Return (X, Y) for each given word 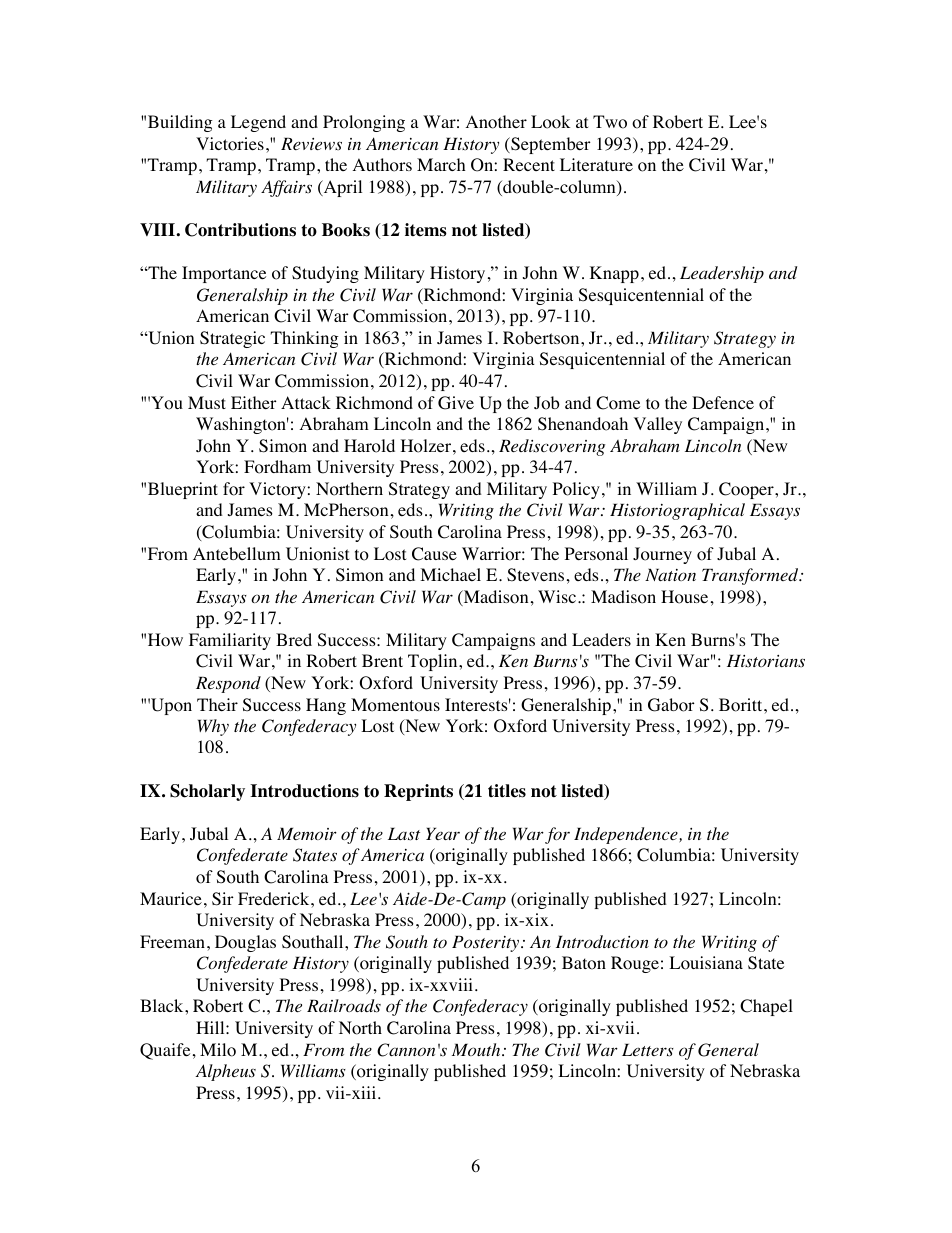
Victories (230, 144)
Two (610, 122)
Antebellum (237, 553)
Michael (450, 574)
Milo (218, 1050)
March (441, 164)
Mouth (477, 1049)
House (684, 597)
